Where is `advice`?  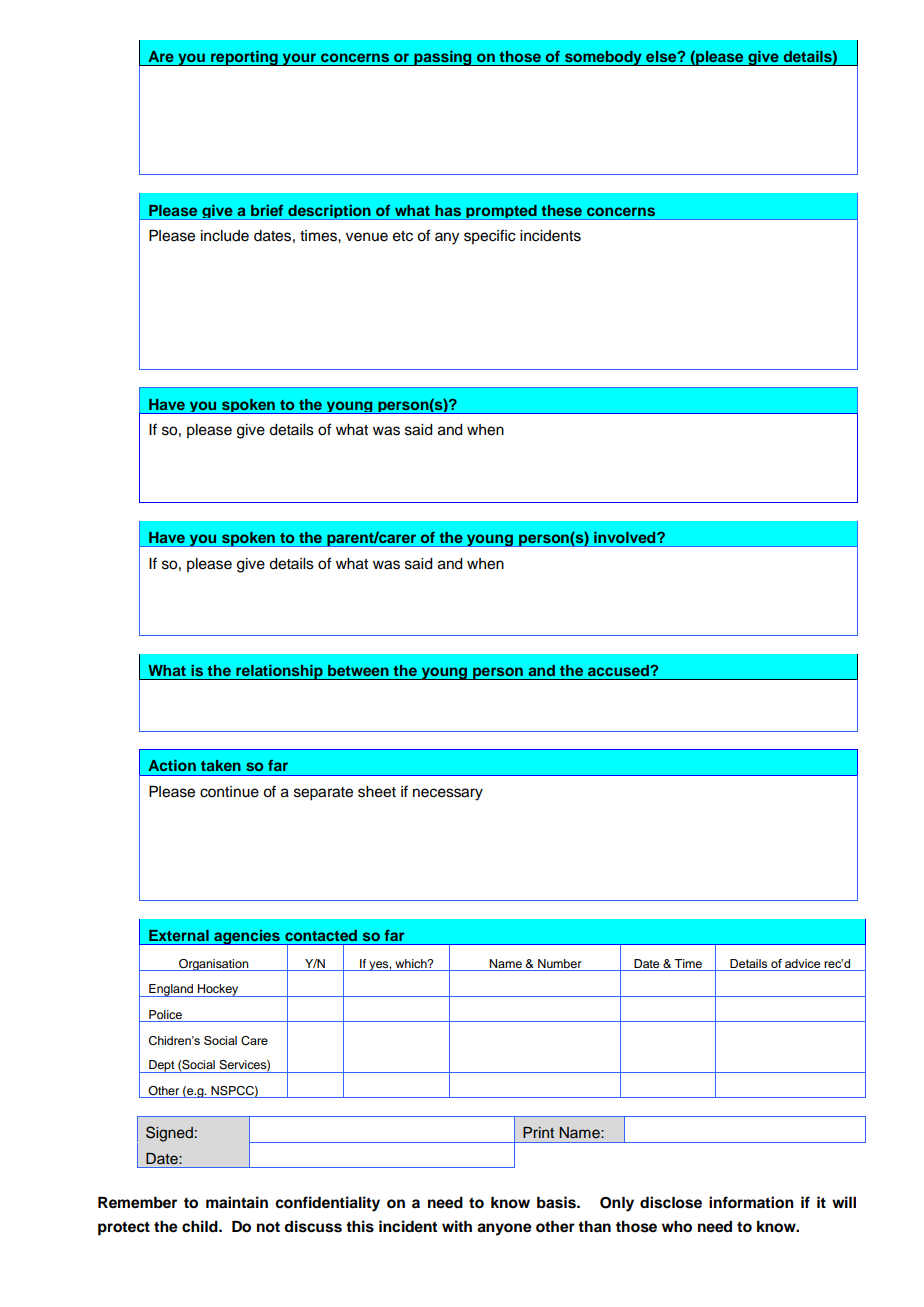 advice is located at coordinates (802, 963).
